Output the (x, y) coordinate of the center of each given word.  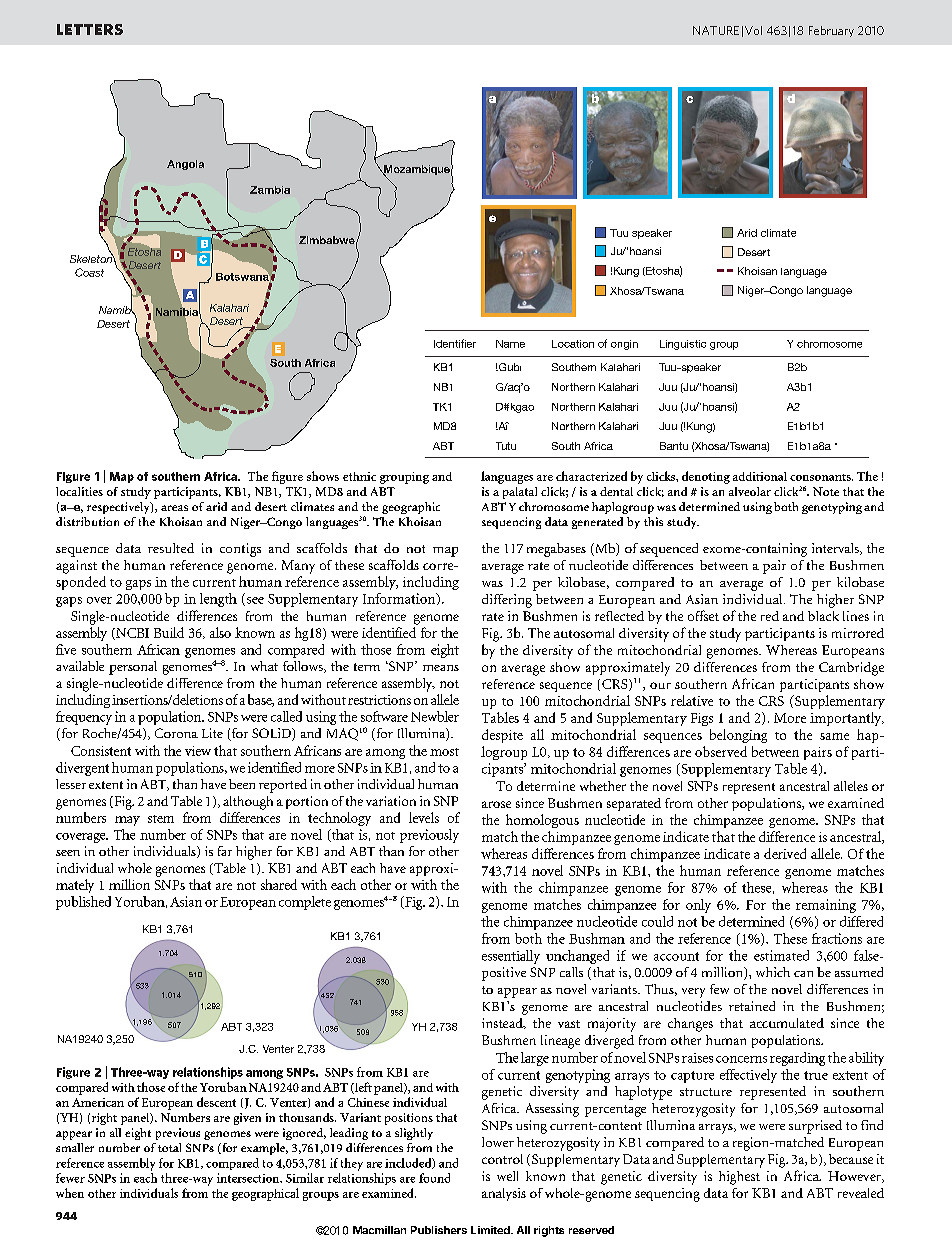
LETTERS (90, 29)
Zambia (270, 190)
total (169, 1147)
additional (760, 476)
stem (161, 819)
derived (785, 853)
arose (496, 804)
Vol (753, 30)
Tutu (506, 446)
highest (739, 1178)
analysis (504, 1194)
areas (174, 508)
